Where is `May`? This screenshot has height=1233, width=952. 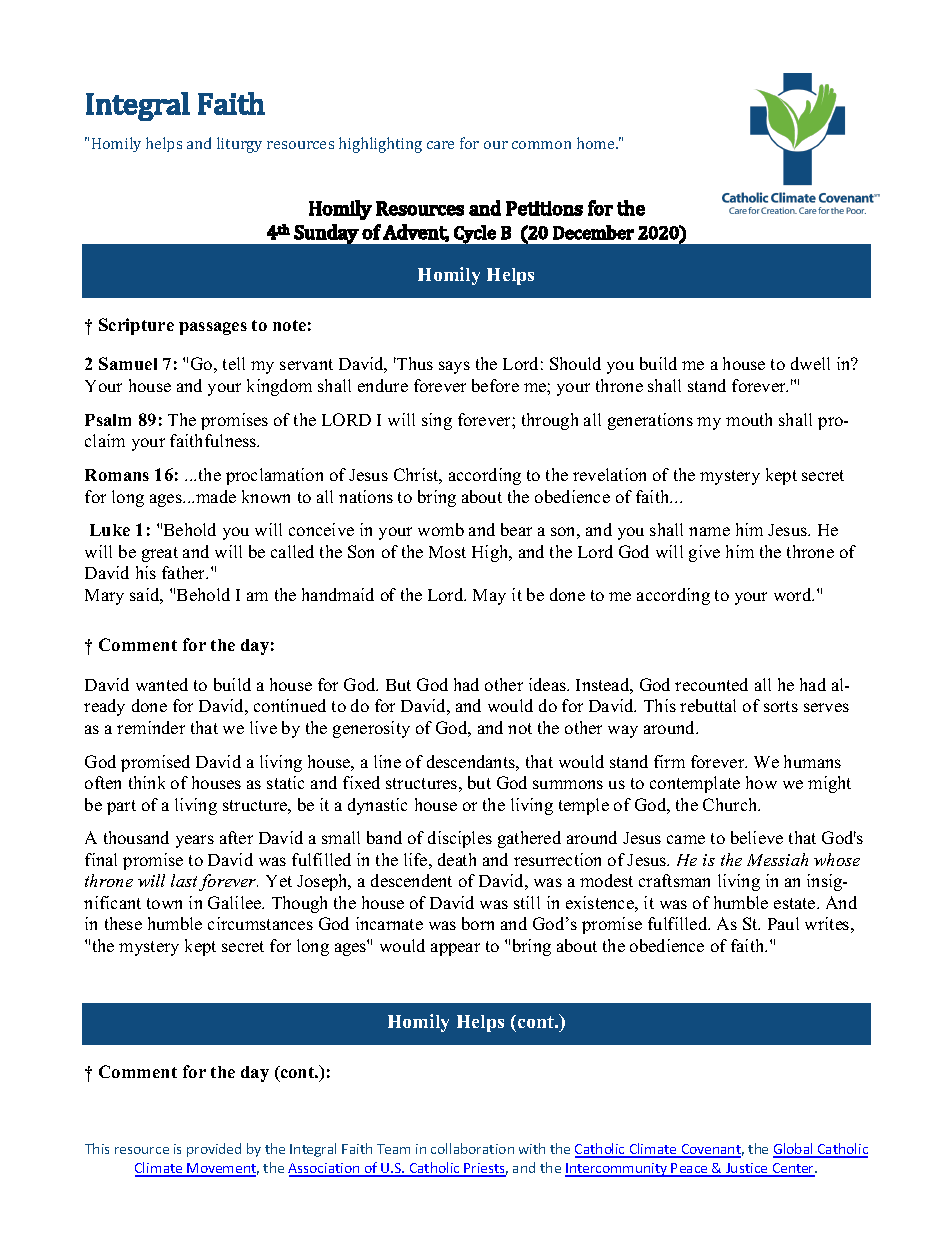 May is located at coordinates (489, 597).
